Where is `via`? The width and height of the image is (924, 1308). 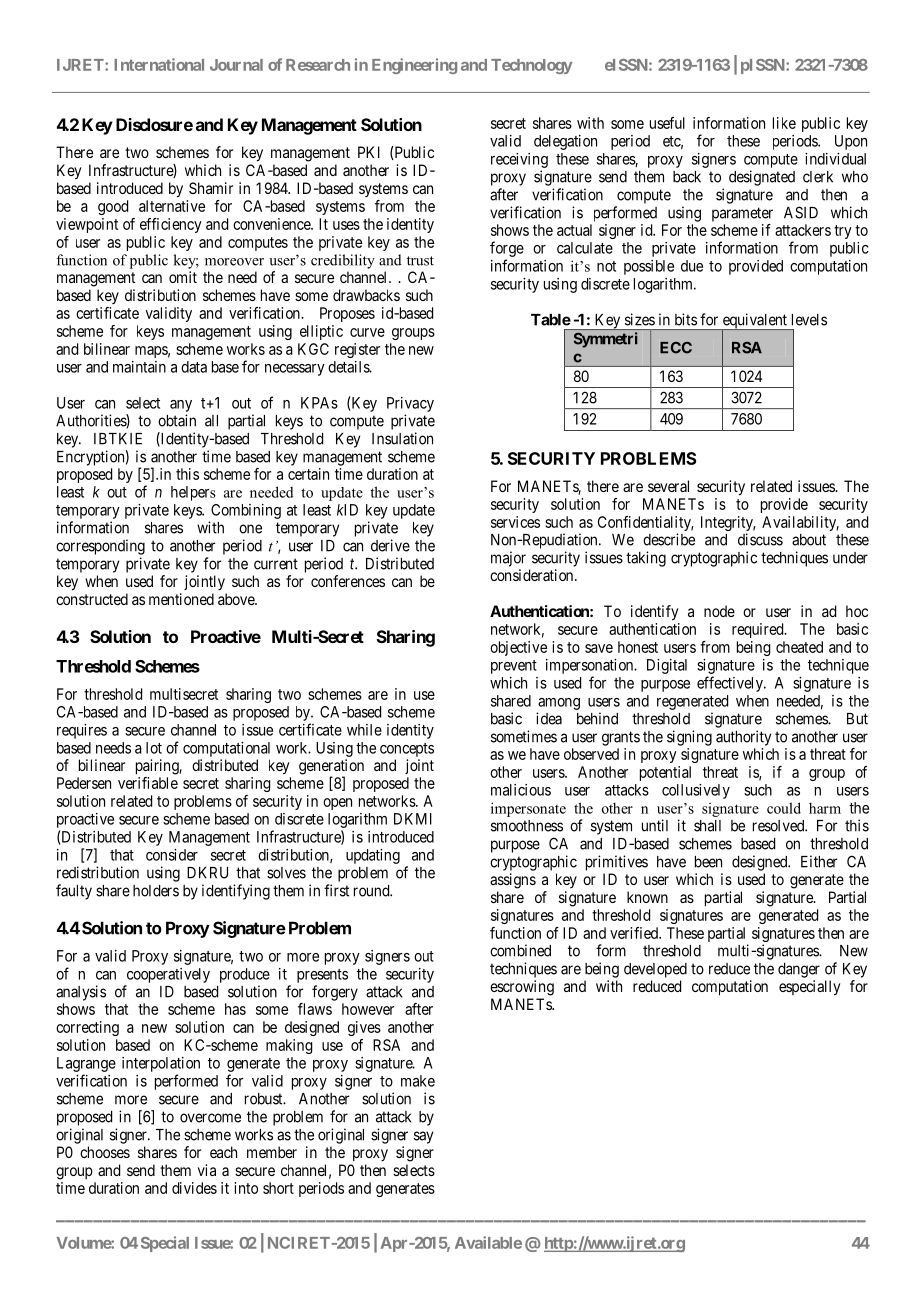
via is located at coordinates (207, 1170).
